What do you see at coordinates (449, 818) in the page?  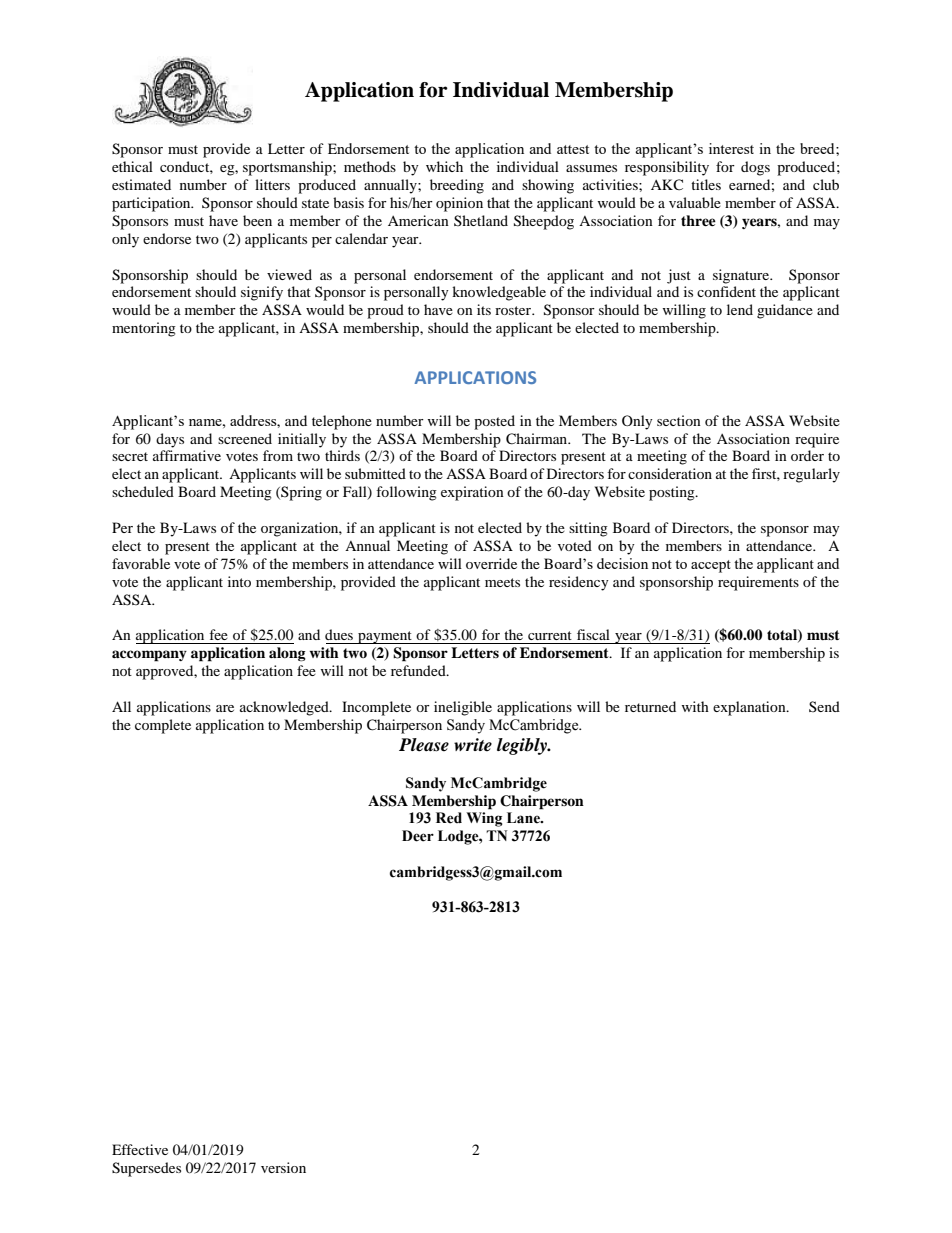 I see `Red` at bounding box center [449, 818].
